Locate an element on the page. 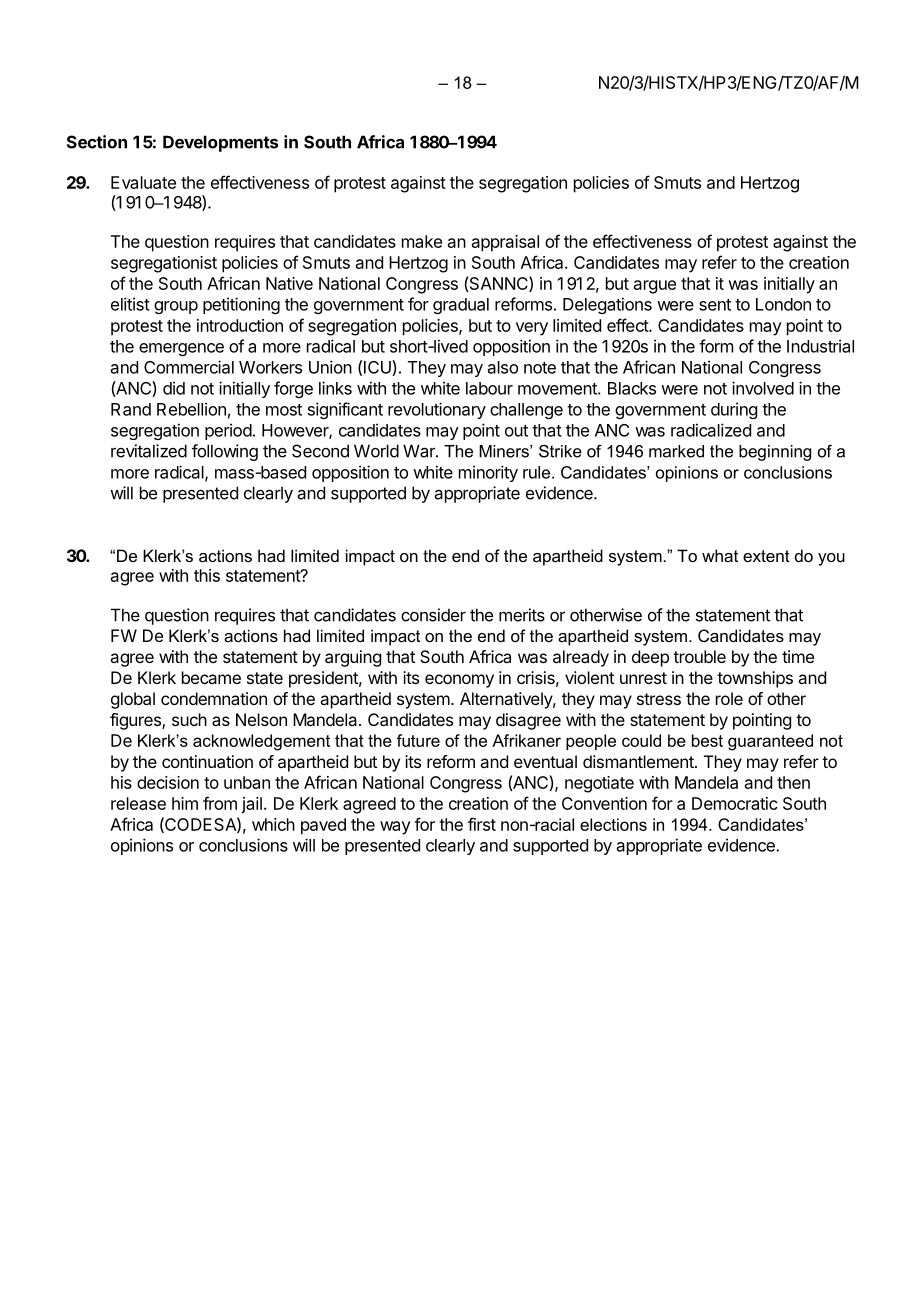  Developments is located at coordinates (220, 143).
